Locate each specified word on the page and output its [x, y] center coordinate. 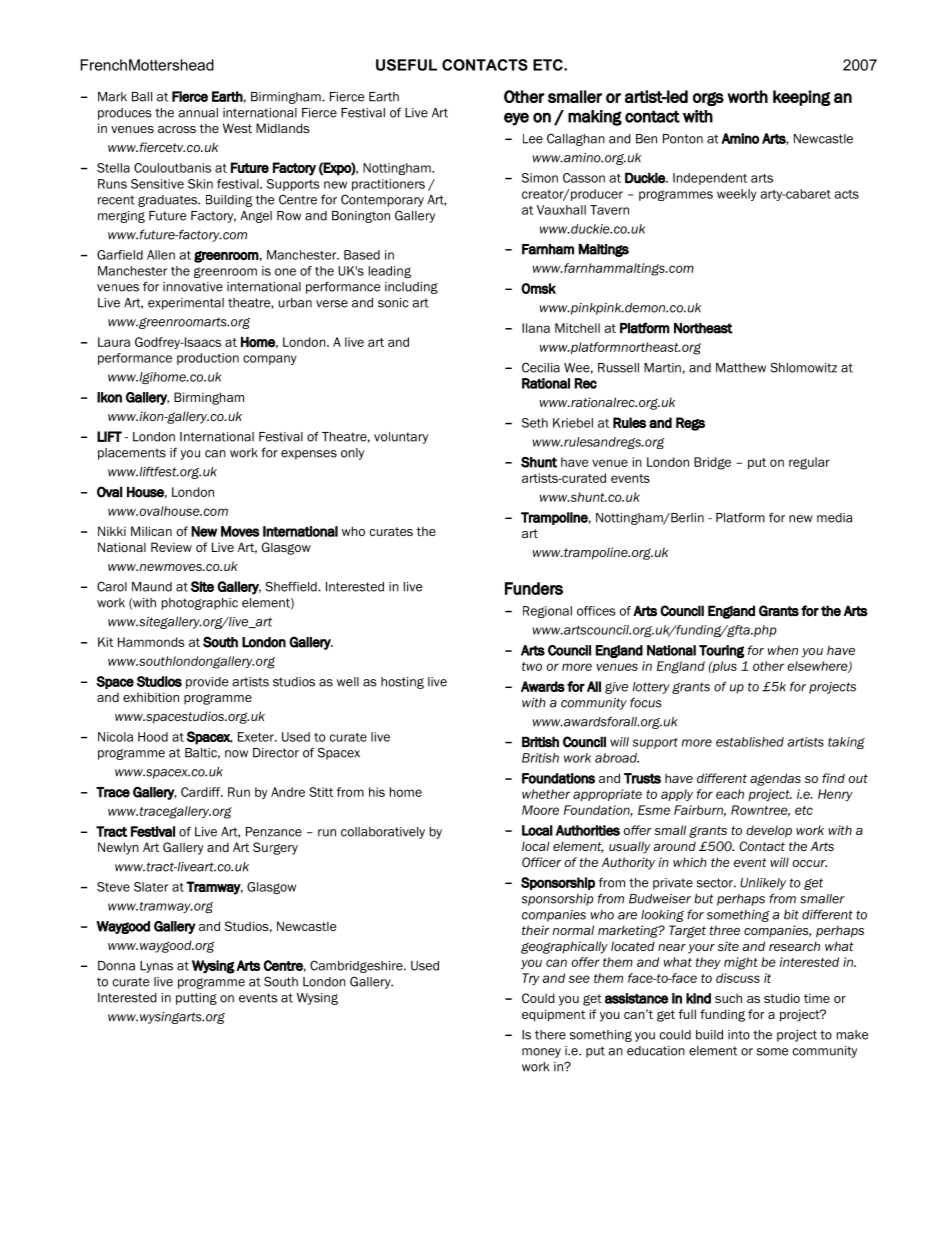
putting [196, 999]
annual [198, 113]
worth [747, 96]
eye [516, 119]
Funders [534, 588]
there [550, 1035]
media [834, 518]
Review [171, 547]
